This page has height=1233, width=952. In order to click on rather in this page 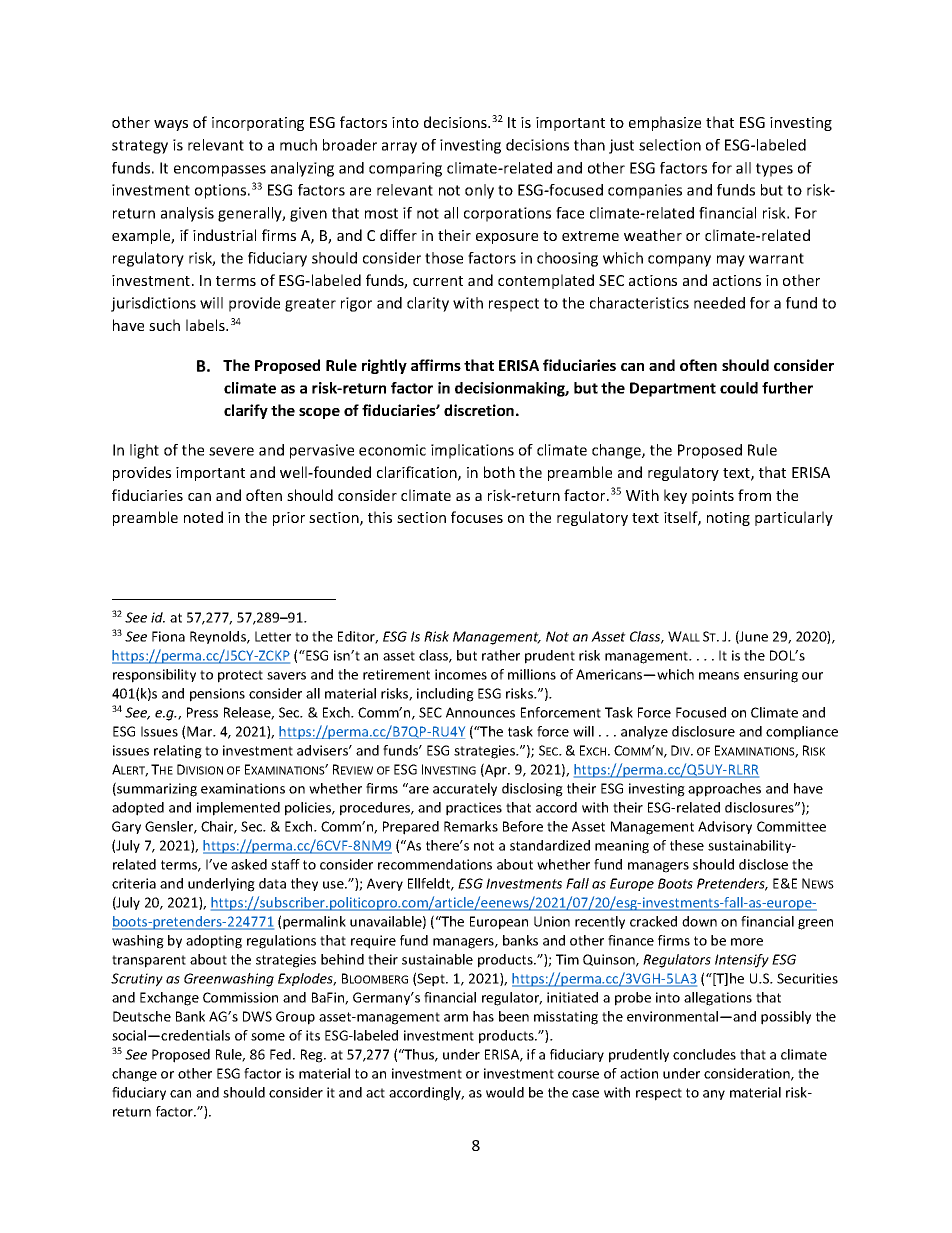, I will do `click(501, 655)`.
